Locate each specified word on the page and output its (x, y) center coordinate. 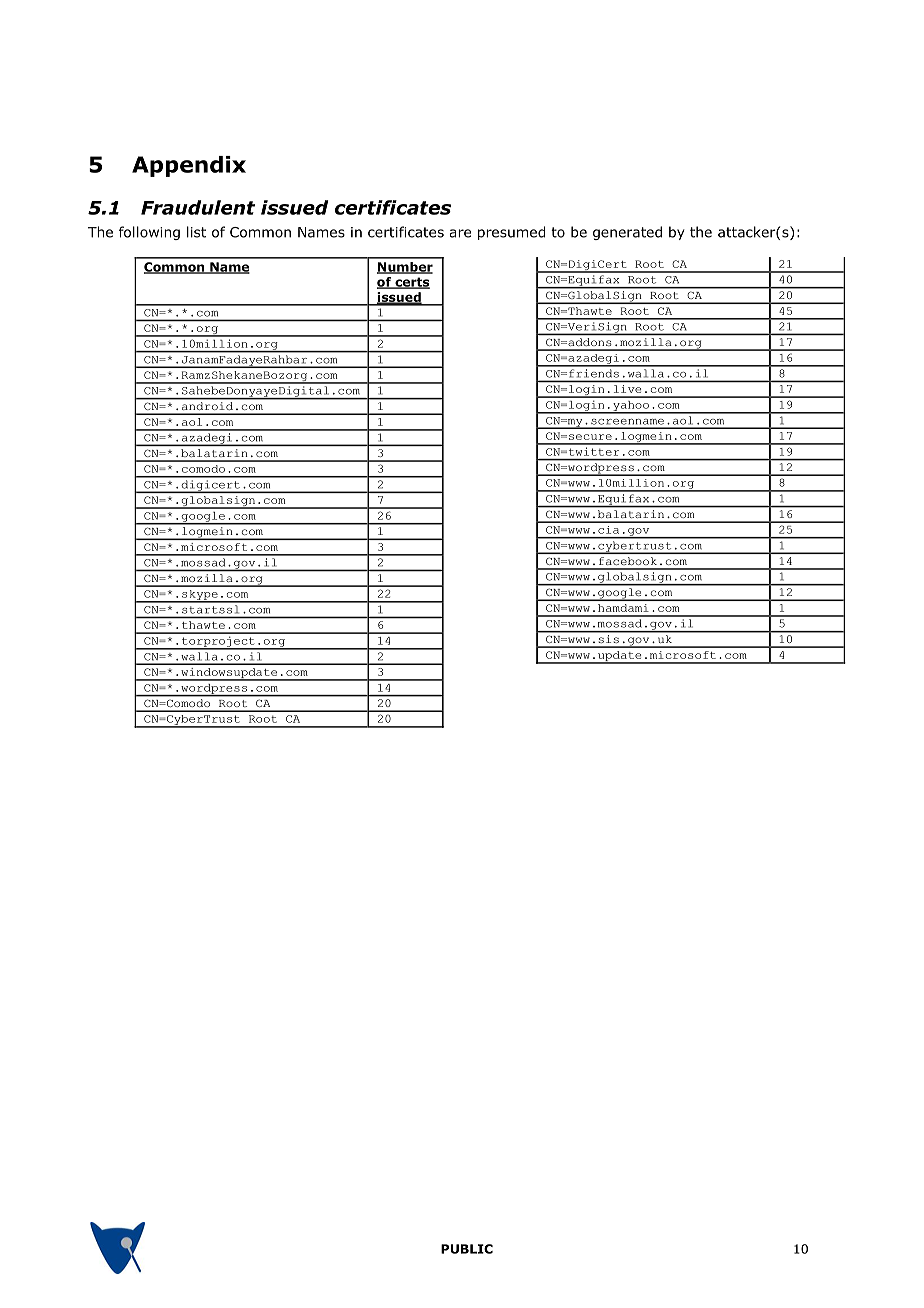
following (149, 233)
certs (411, 283)
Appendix (189, 166)
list (196, 232)
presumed (511, 233)
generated (627, 233)
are (460, 233)
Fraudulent (198, 207)
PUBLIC (467, 1249)
